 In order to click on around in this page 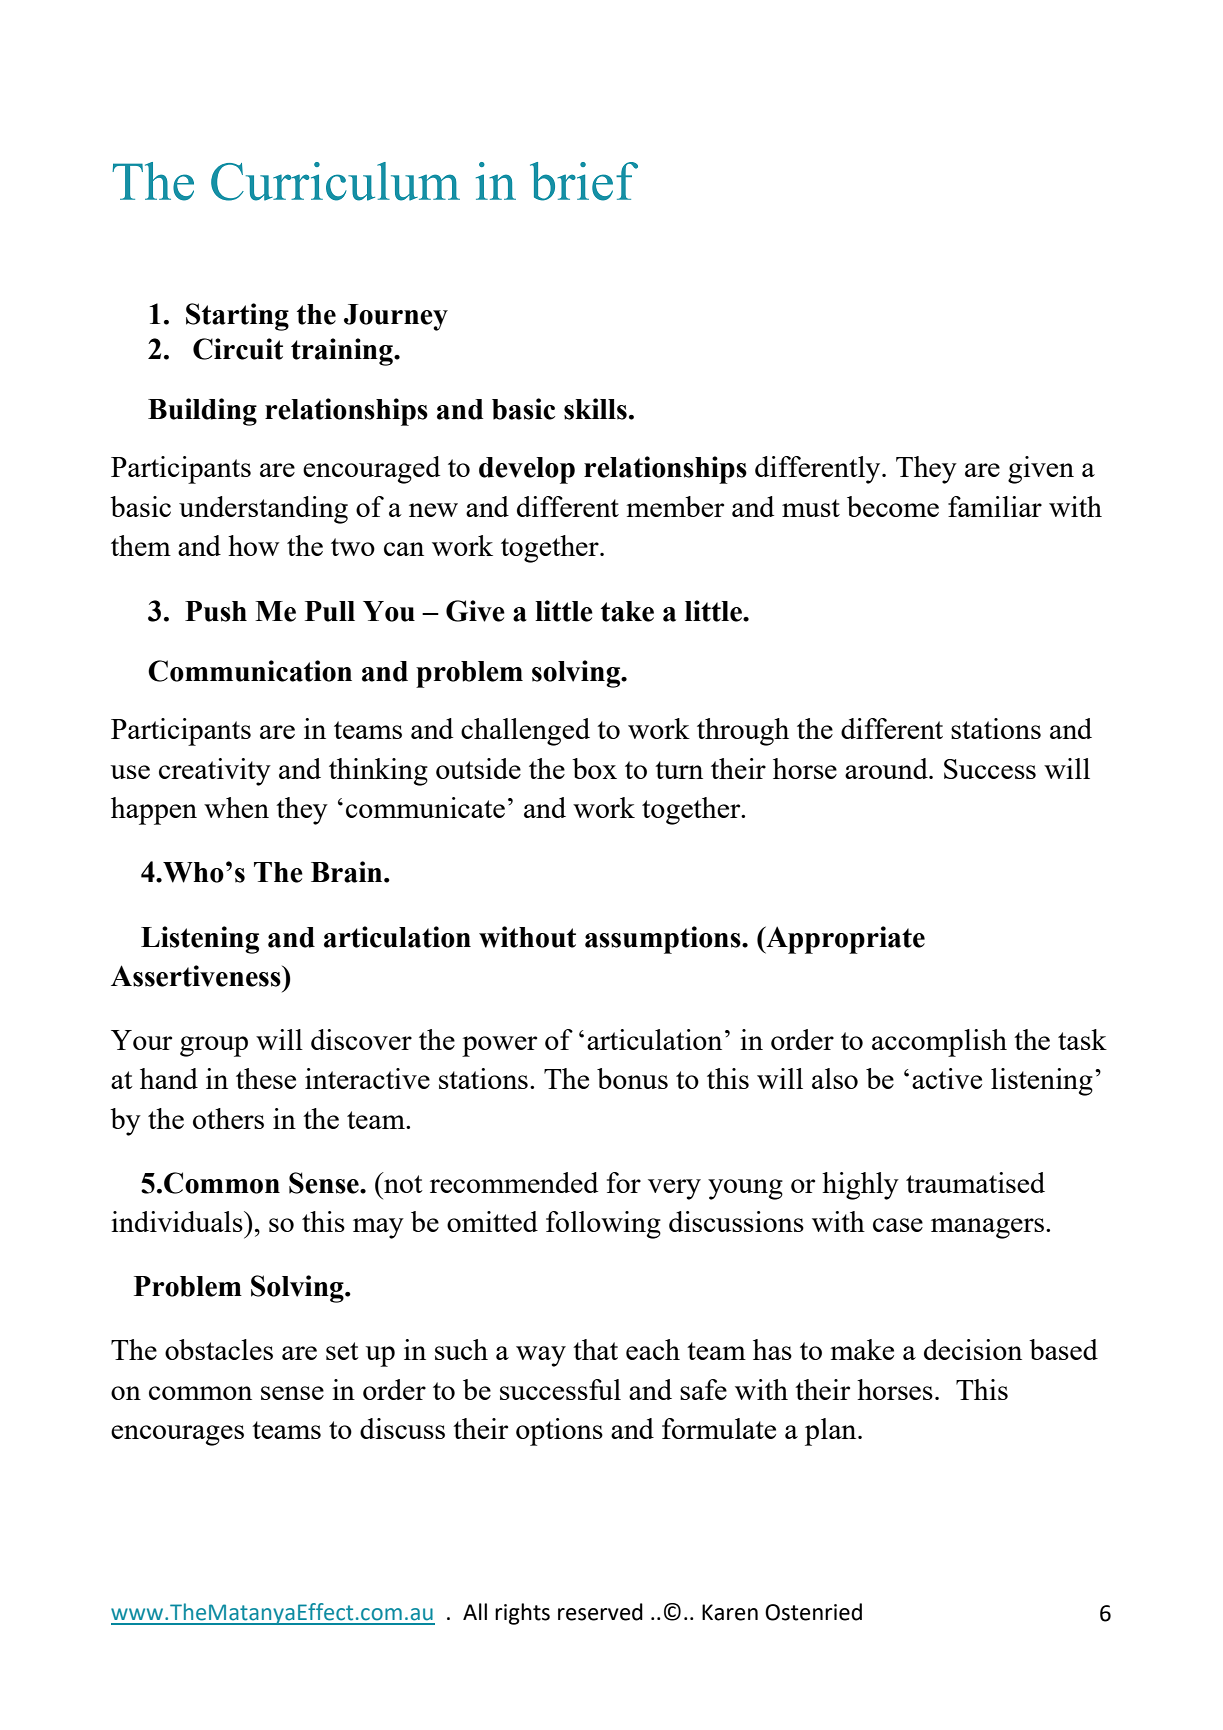, I will do `click(887, 768)`.
